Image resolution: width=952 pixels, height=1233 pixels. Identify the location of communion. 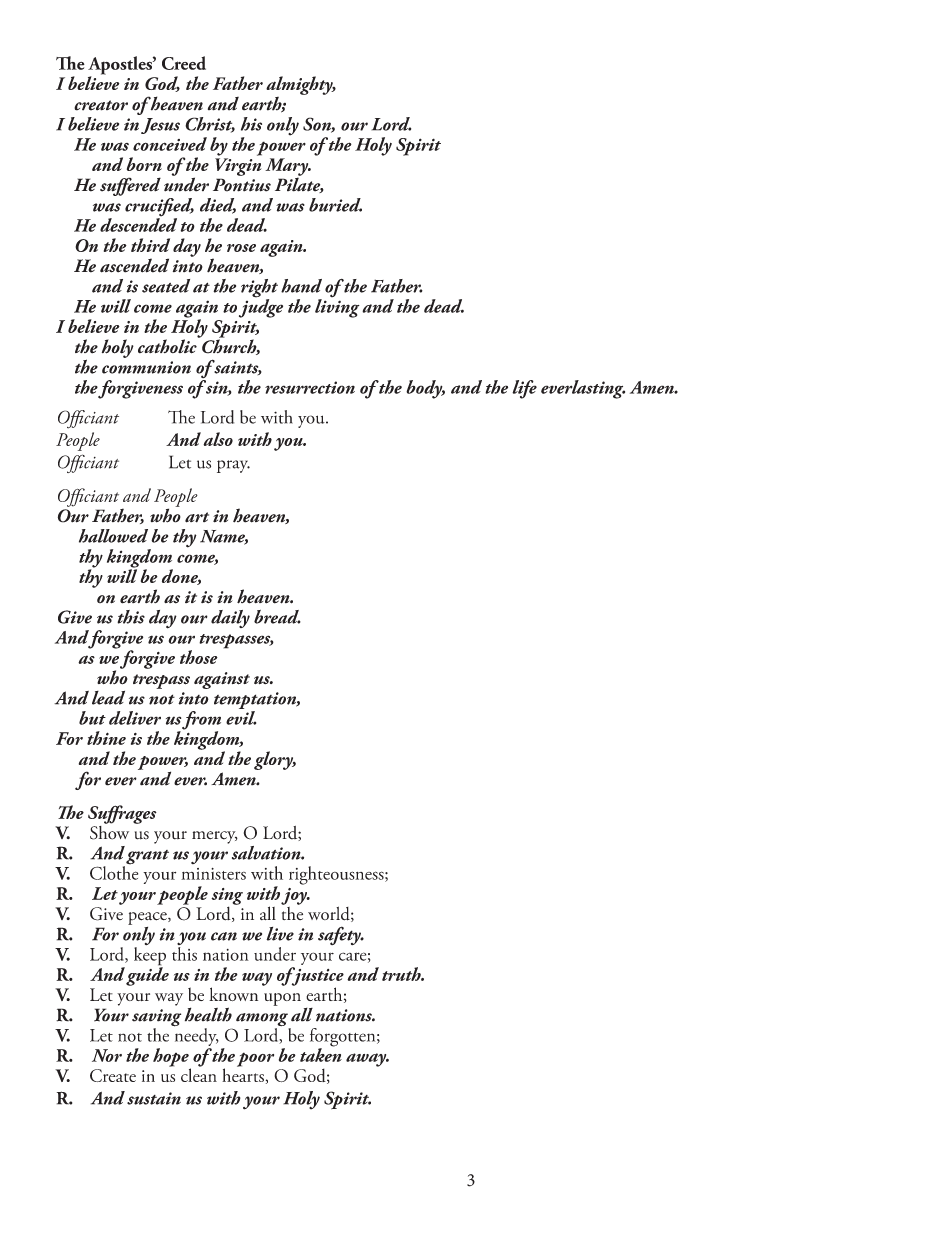
(146, 367).
